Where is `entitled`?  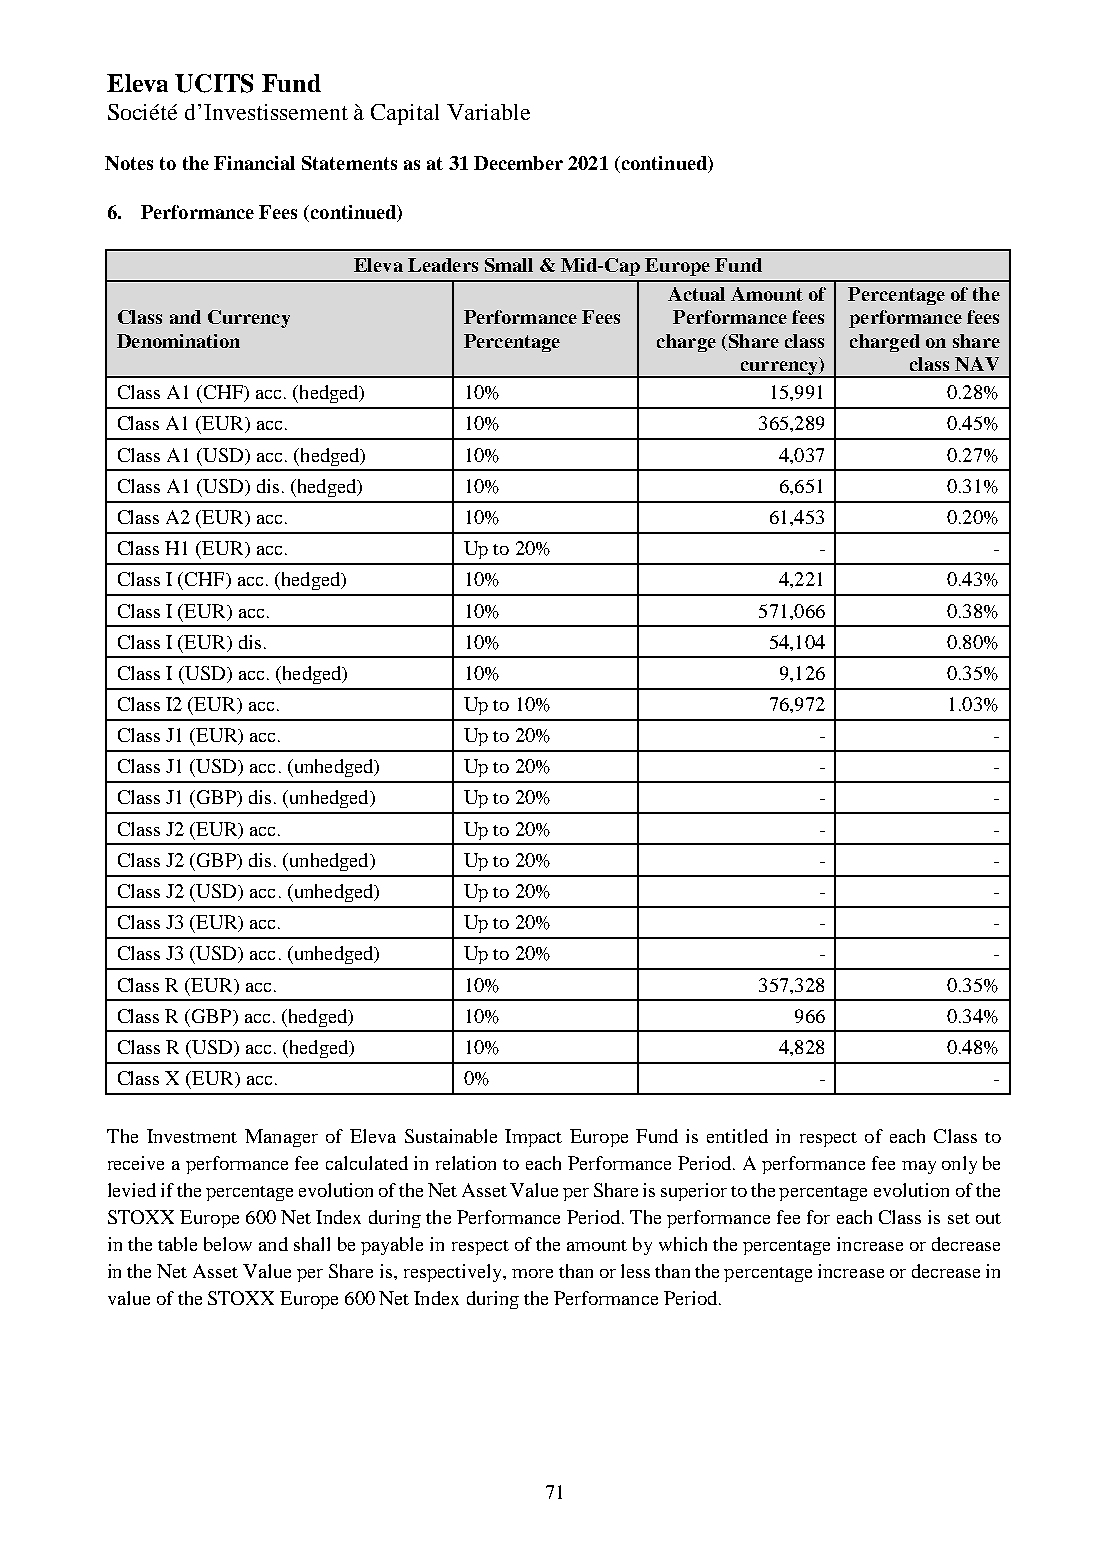
entitled is located at coordinates (737, 1136).
